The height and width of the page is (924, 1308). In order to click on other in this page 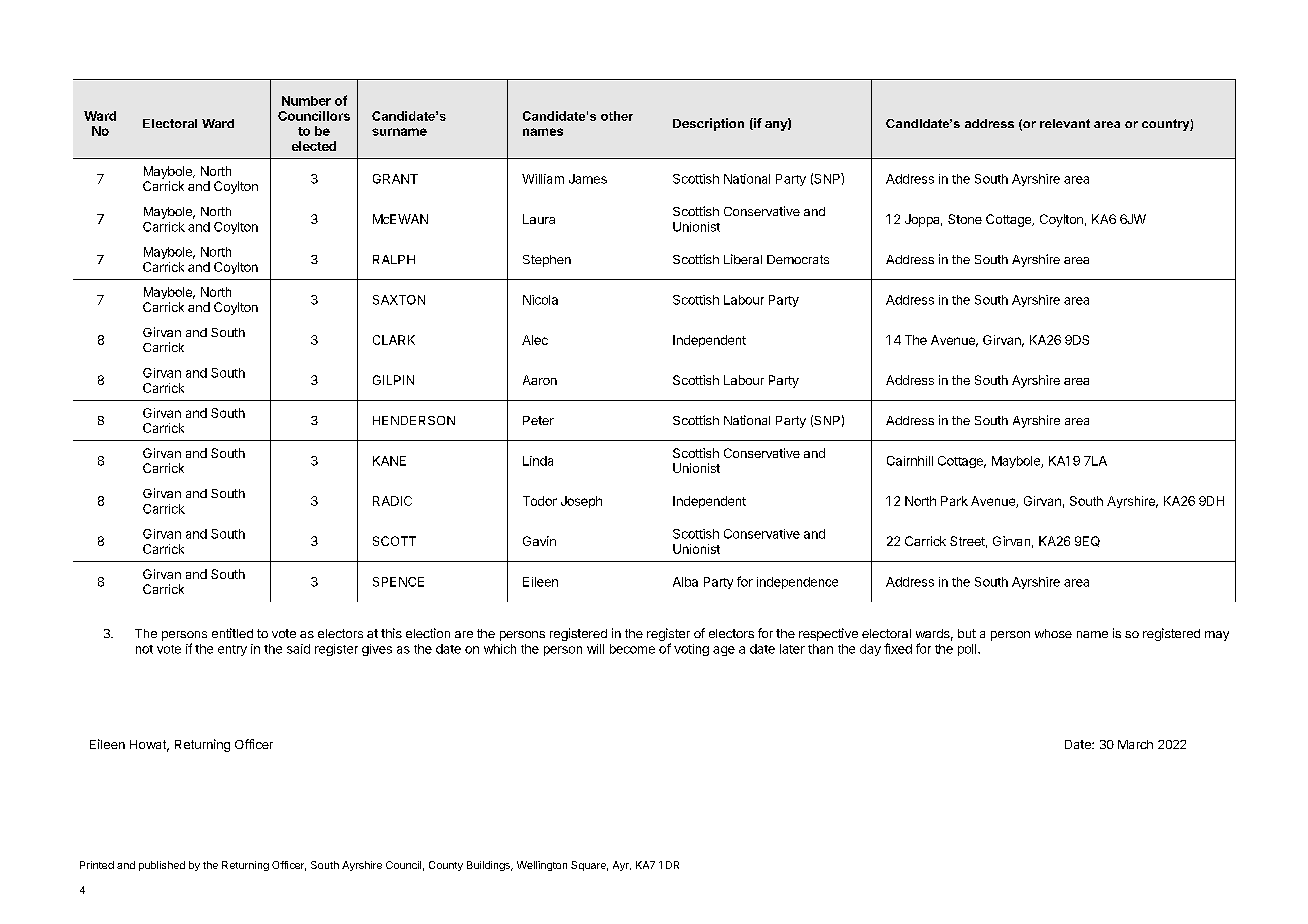, I will do `click(617, 116)`.
